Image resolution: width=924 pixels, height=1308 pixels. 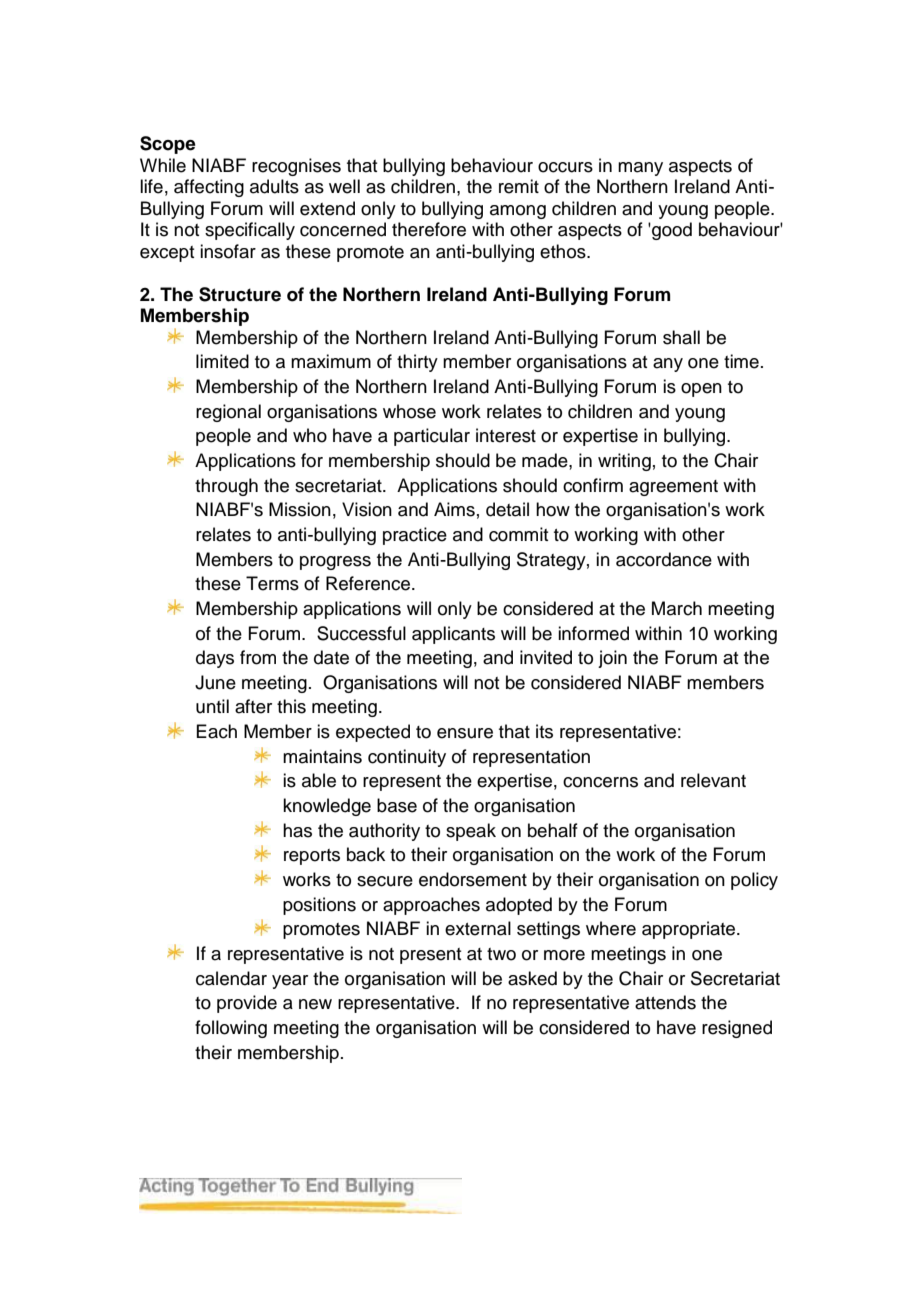 I want to click on attends, so click(x=665, y=1002).
